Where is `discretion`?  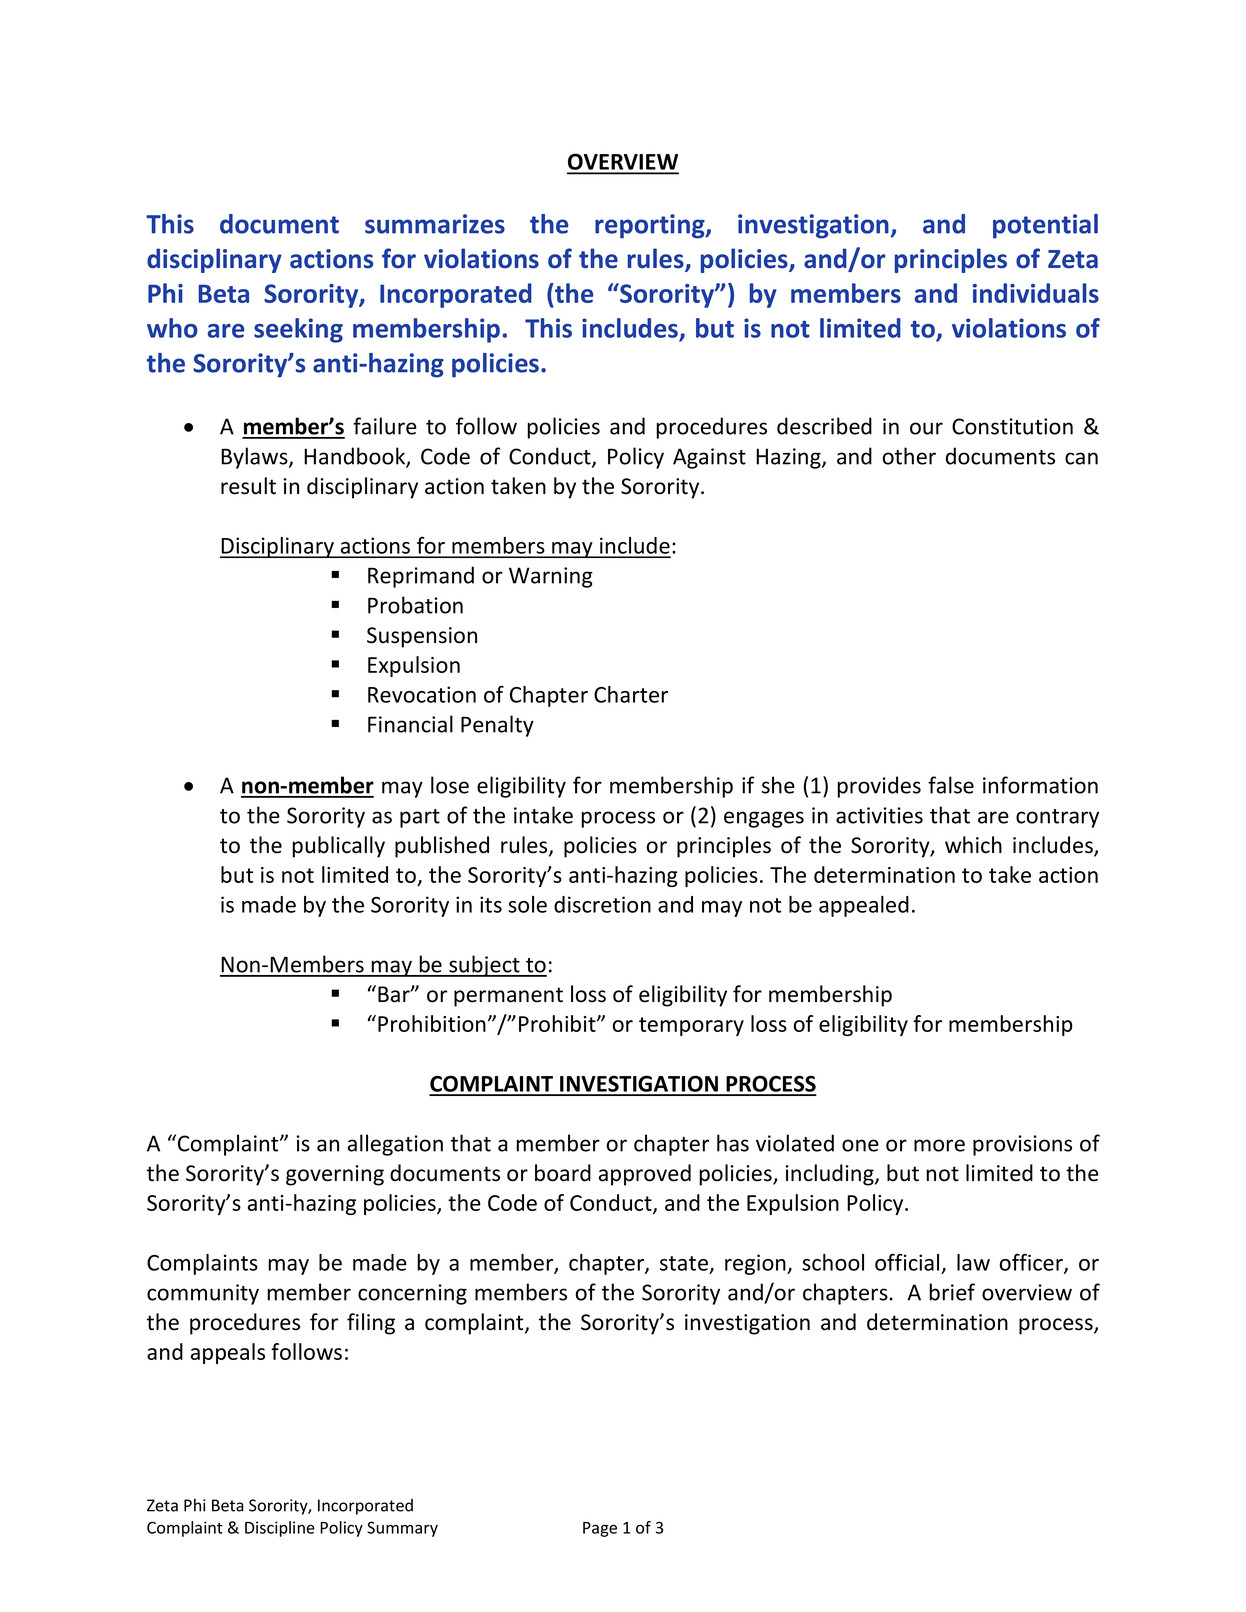
discretion is located at coordinates (602, 904).
